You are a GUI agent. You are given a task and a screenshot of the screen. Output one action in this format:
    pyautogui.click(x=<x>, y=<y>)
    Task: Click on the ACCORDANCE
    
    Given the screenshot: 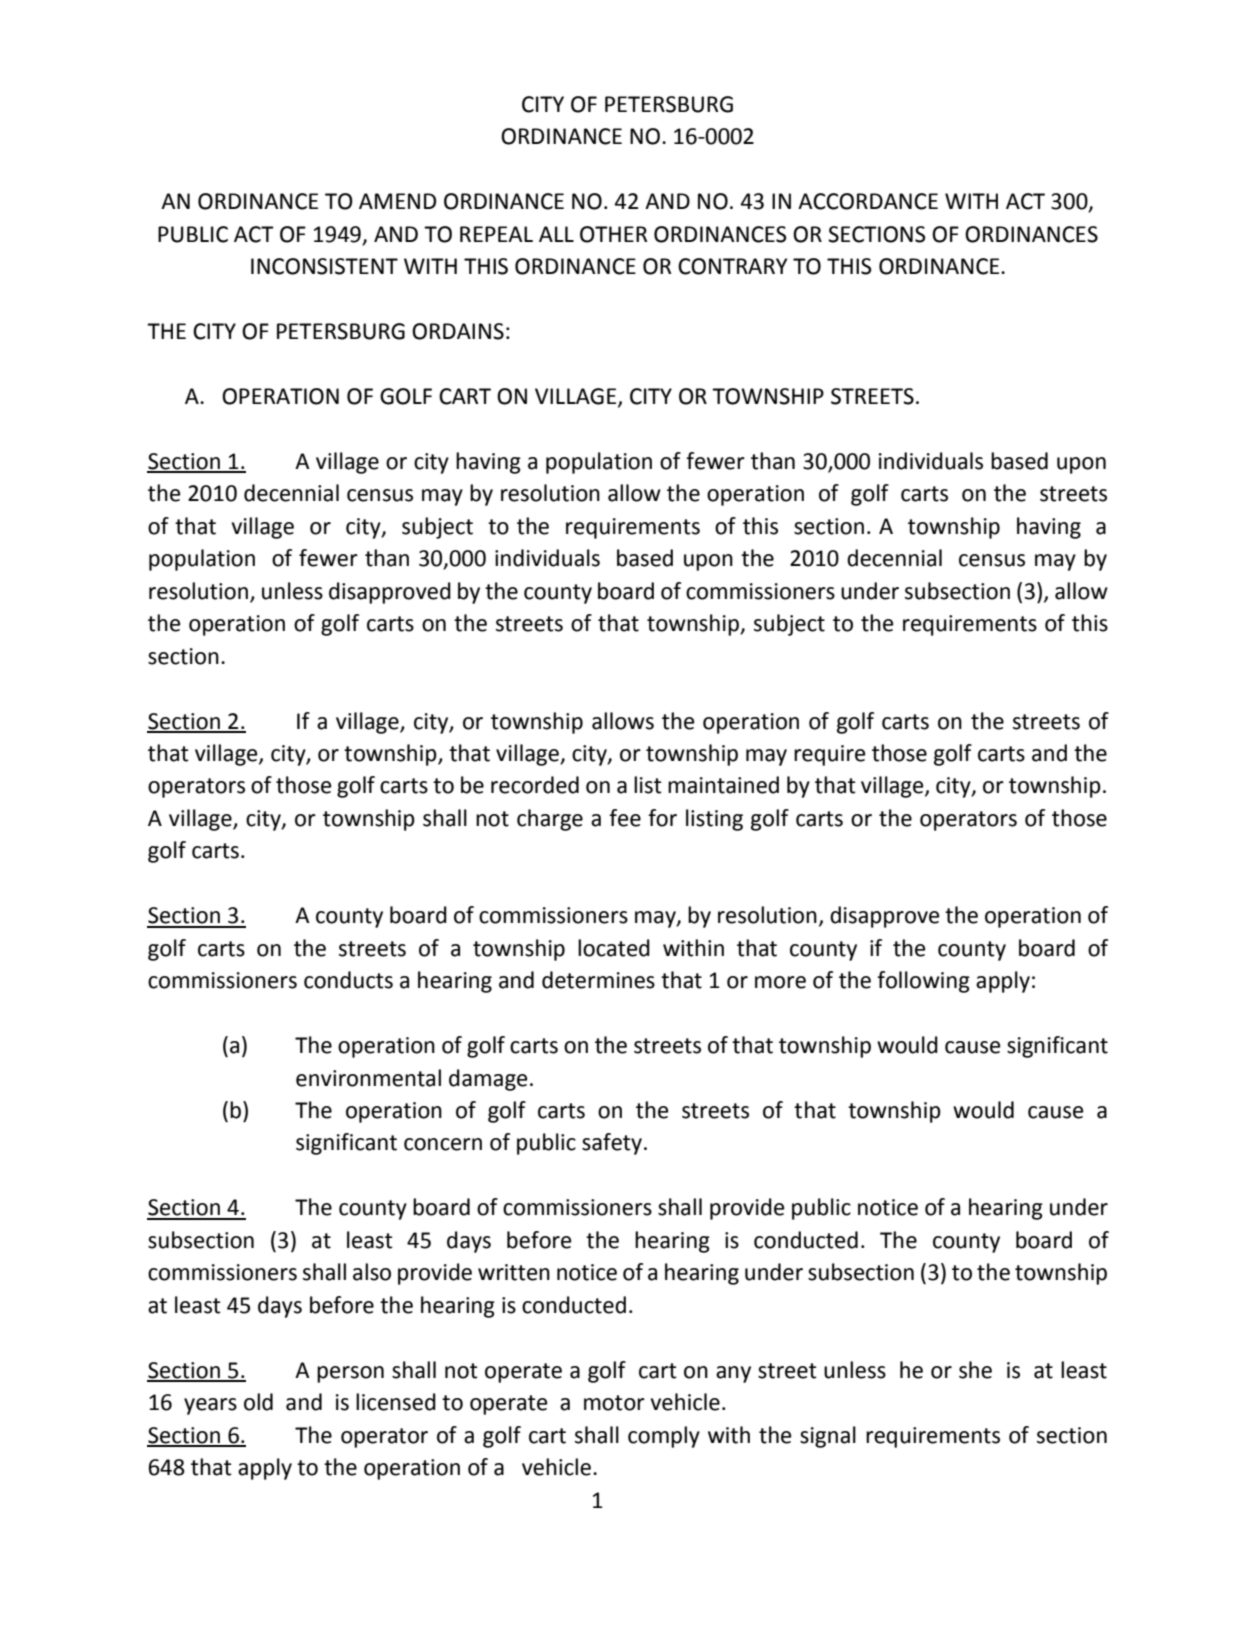 What is the action you would take?
    pyautogui.click(x=868, y=201)
